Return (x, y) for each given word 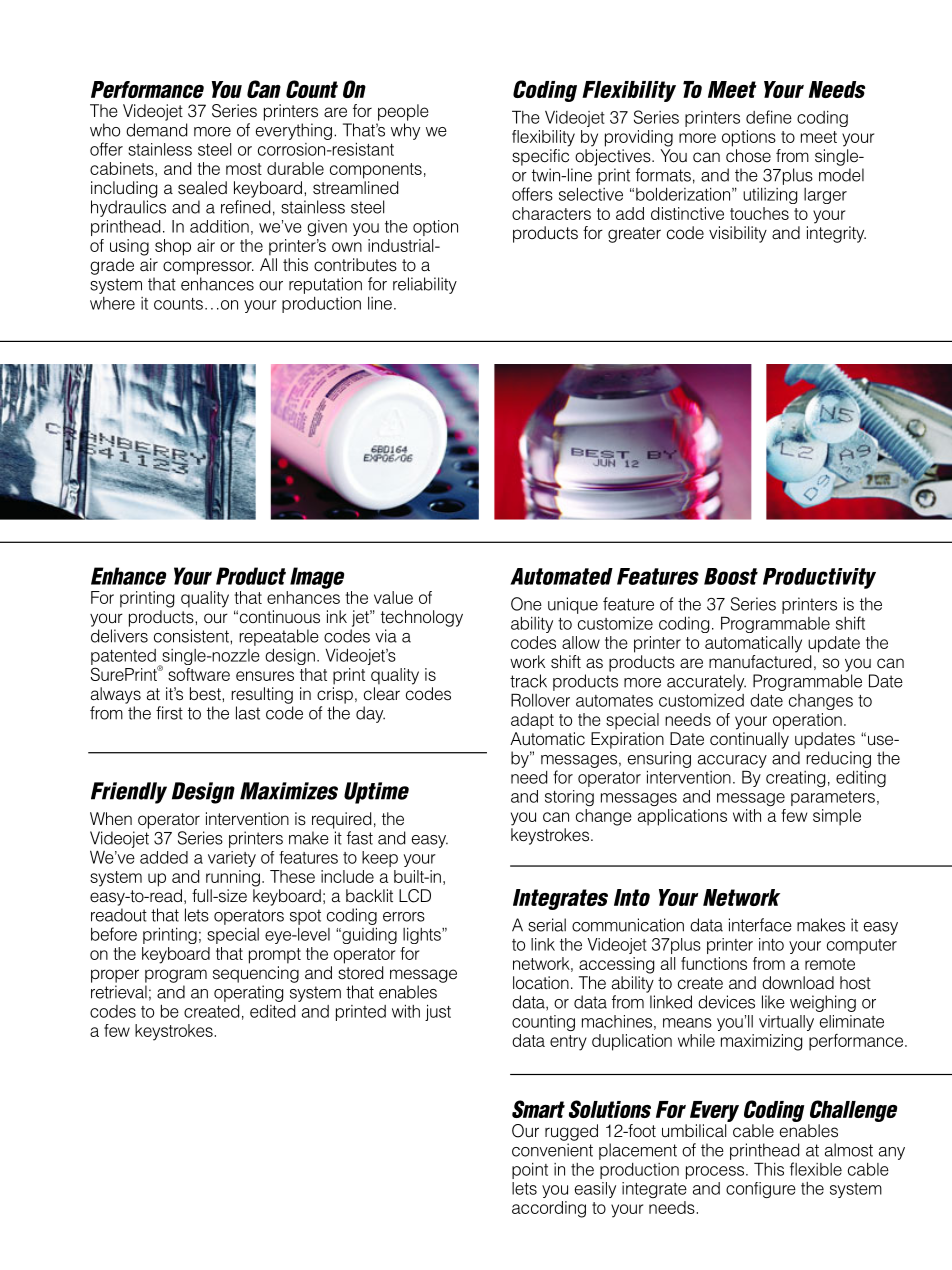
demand (156, 130)
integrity (836, 234)
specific (540, 157)
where (112, 303)
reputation (325, 285)
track (528, 681)
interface (760, 925)
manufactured (760, 662)
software (199, 674)
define (769, 117)
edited (272, 1011)
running (233, 878)
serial (547, 925)
